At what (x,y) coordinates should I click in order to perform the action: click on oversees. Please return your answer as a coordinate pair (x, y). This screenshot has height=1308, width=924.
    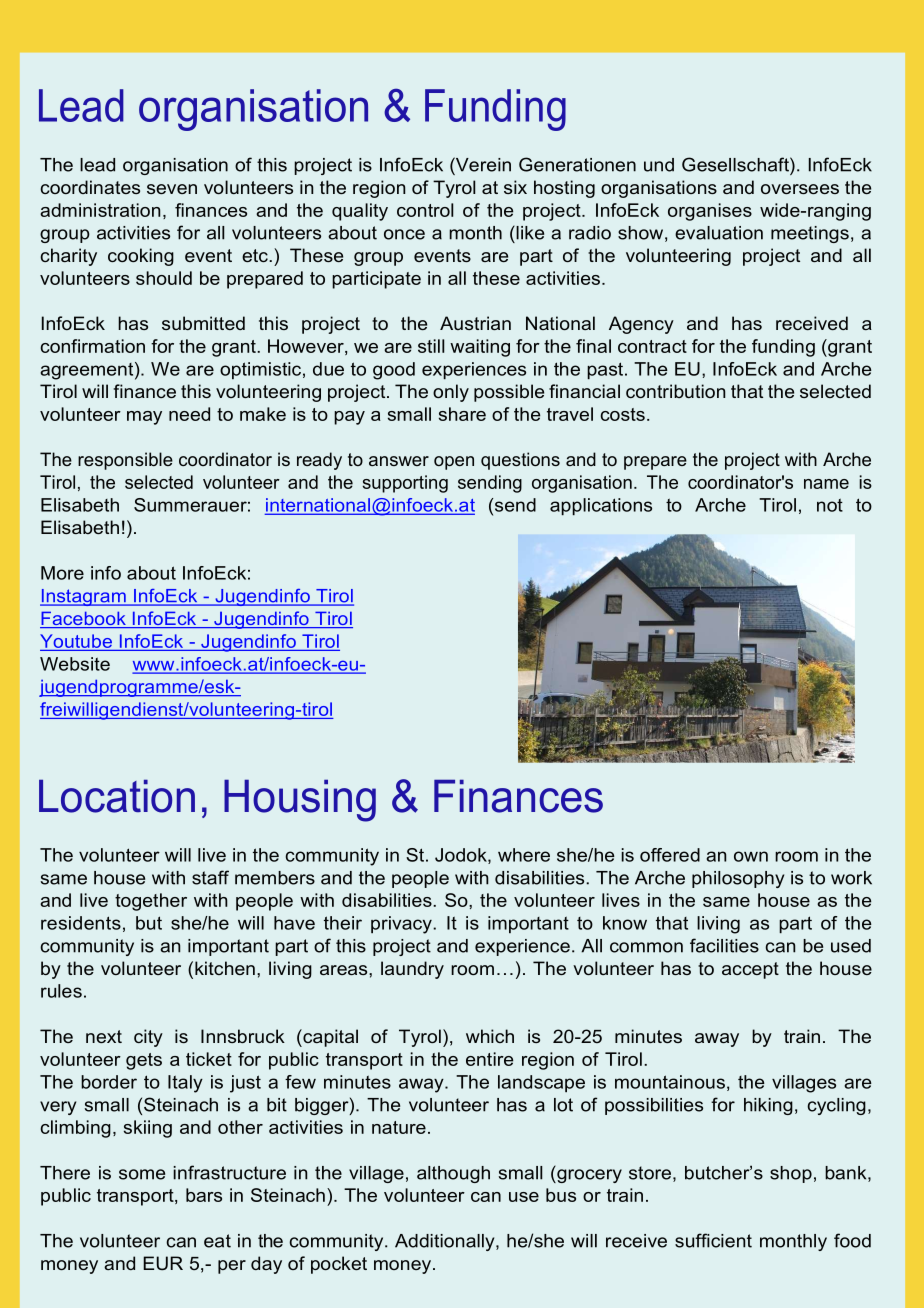
    Looking at the image, I should click on (800, 189).
